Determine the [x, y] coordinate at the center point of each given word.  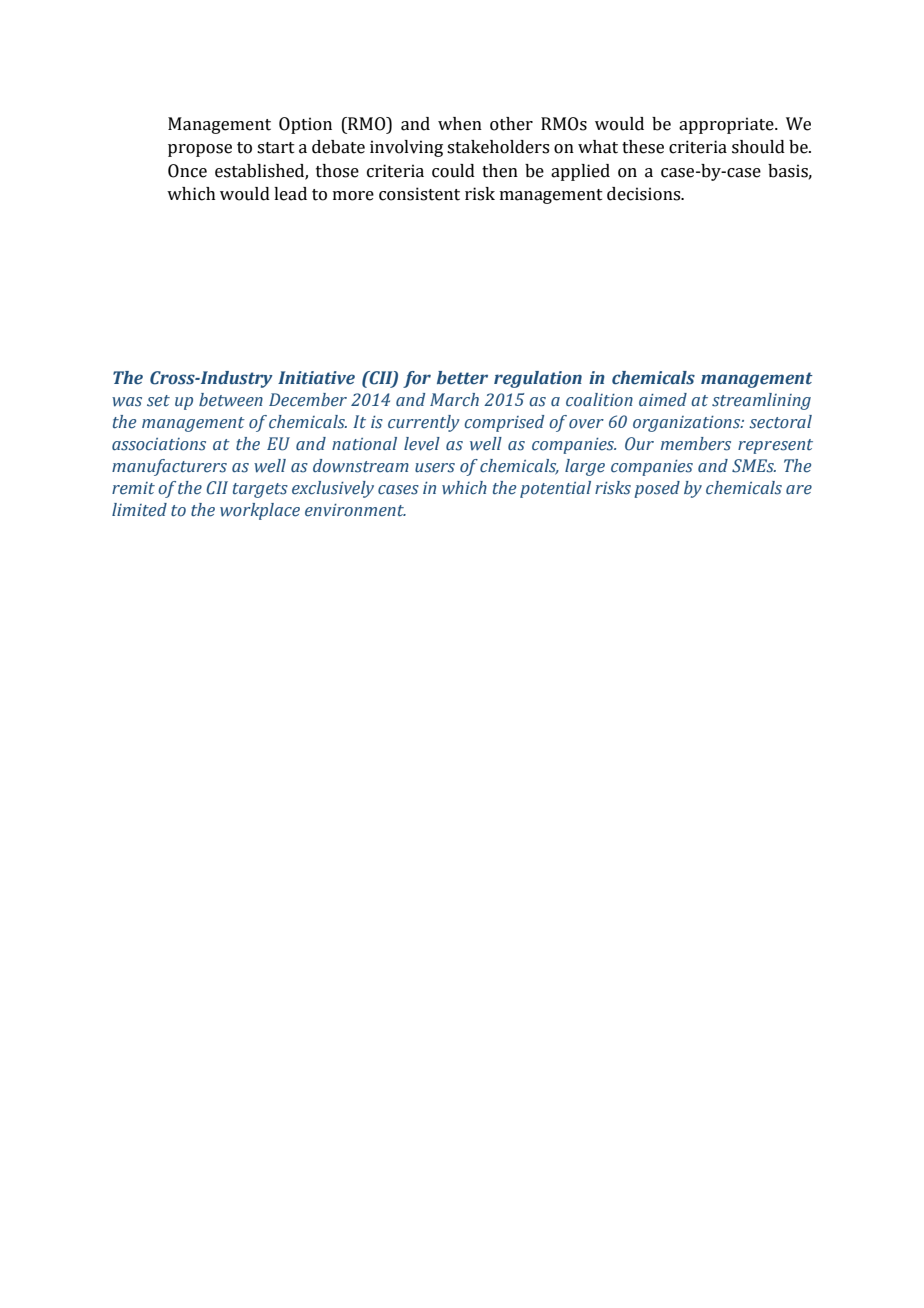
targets [260, 490]
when [460, 124]
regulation [538, 379]
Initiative [316, 378]
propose [200, 150]
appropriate [727, 125]
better [462, 378]
